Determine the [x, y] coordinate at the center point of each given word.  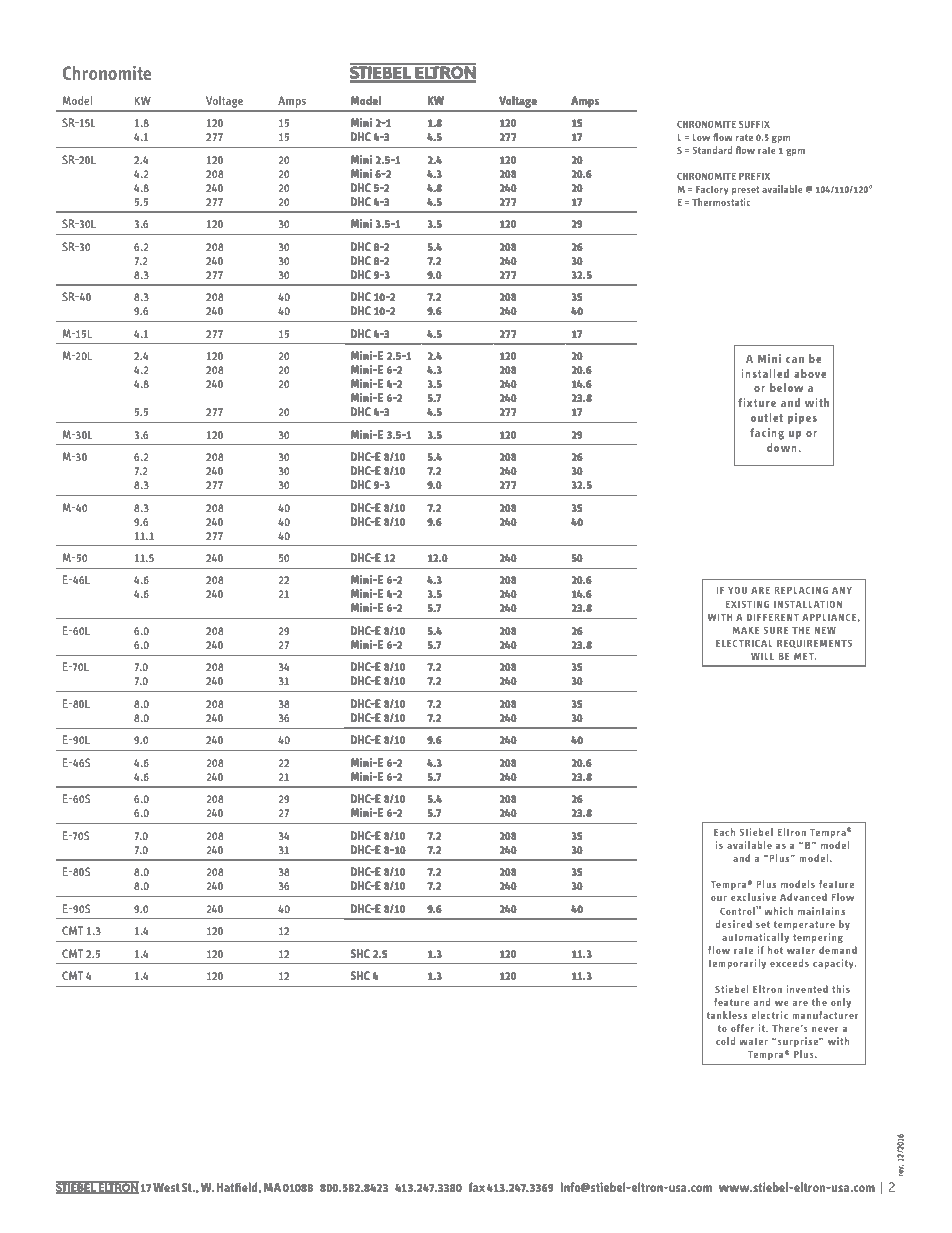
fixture [757, 402]
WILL [762, 656]
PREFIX [754, 176]
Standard [712, 150]
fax [477, 1187]
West [166, 1187]
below [786, 387]
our [719, 898]
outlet [767, 417]
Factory [712, 190]
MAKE [746, 630]
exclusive [753, 897]
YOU [737, 590]
